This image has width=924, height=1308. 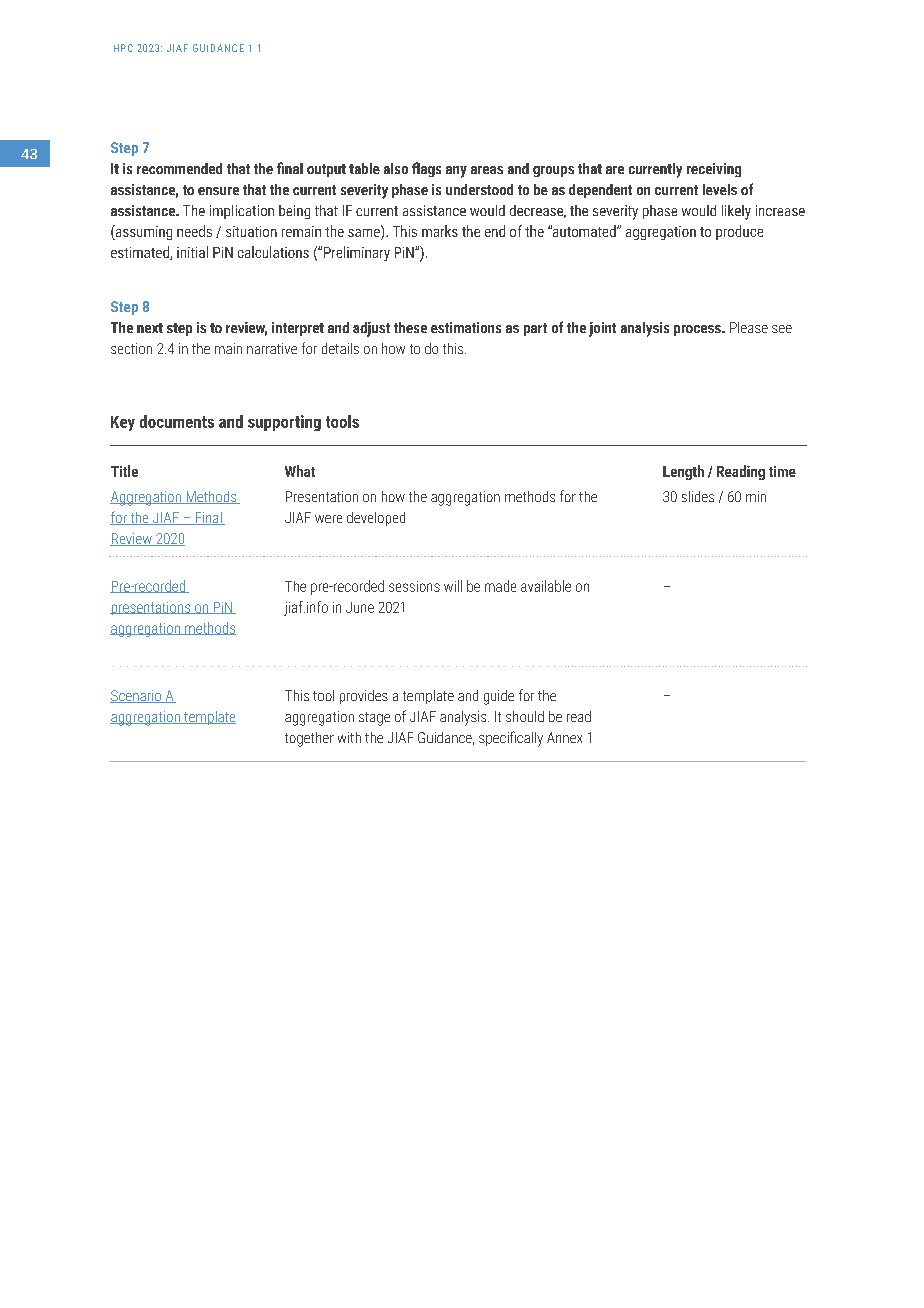 What do you see at coordinates (466, 327) in the image?
I see `estimations` at bounding box center [466, 327].
